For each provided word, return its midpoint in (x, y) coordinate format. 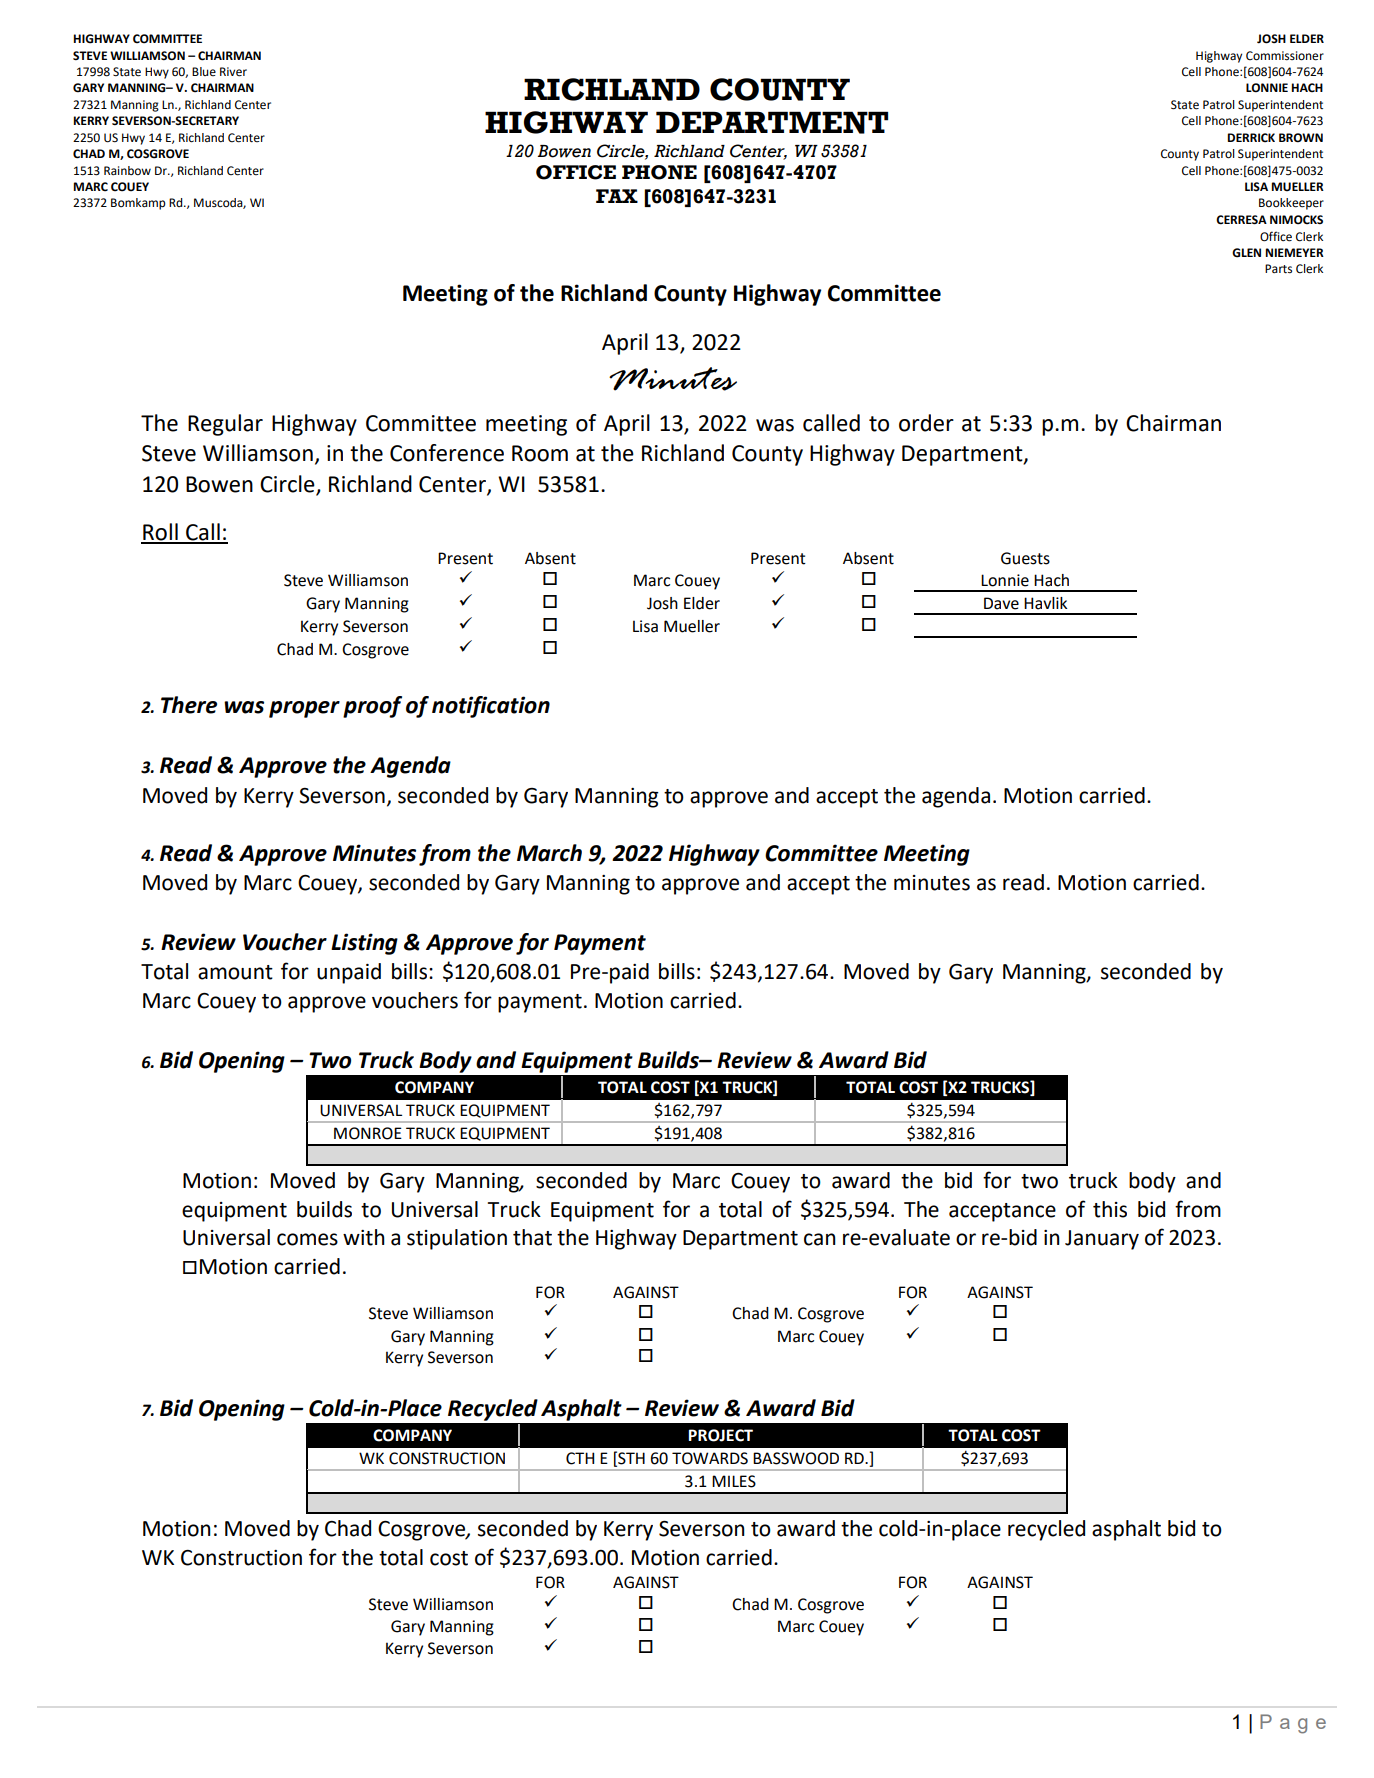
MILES (734, 1481)
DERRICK (1251, 138)
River (233, 72)
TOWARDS (710, 1458)
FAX (617, 196)
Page (1293, 1724)
